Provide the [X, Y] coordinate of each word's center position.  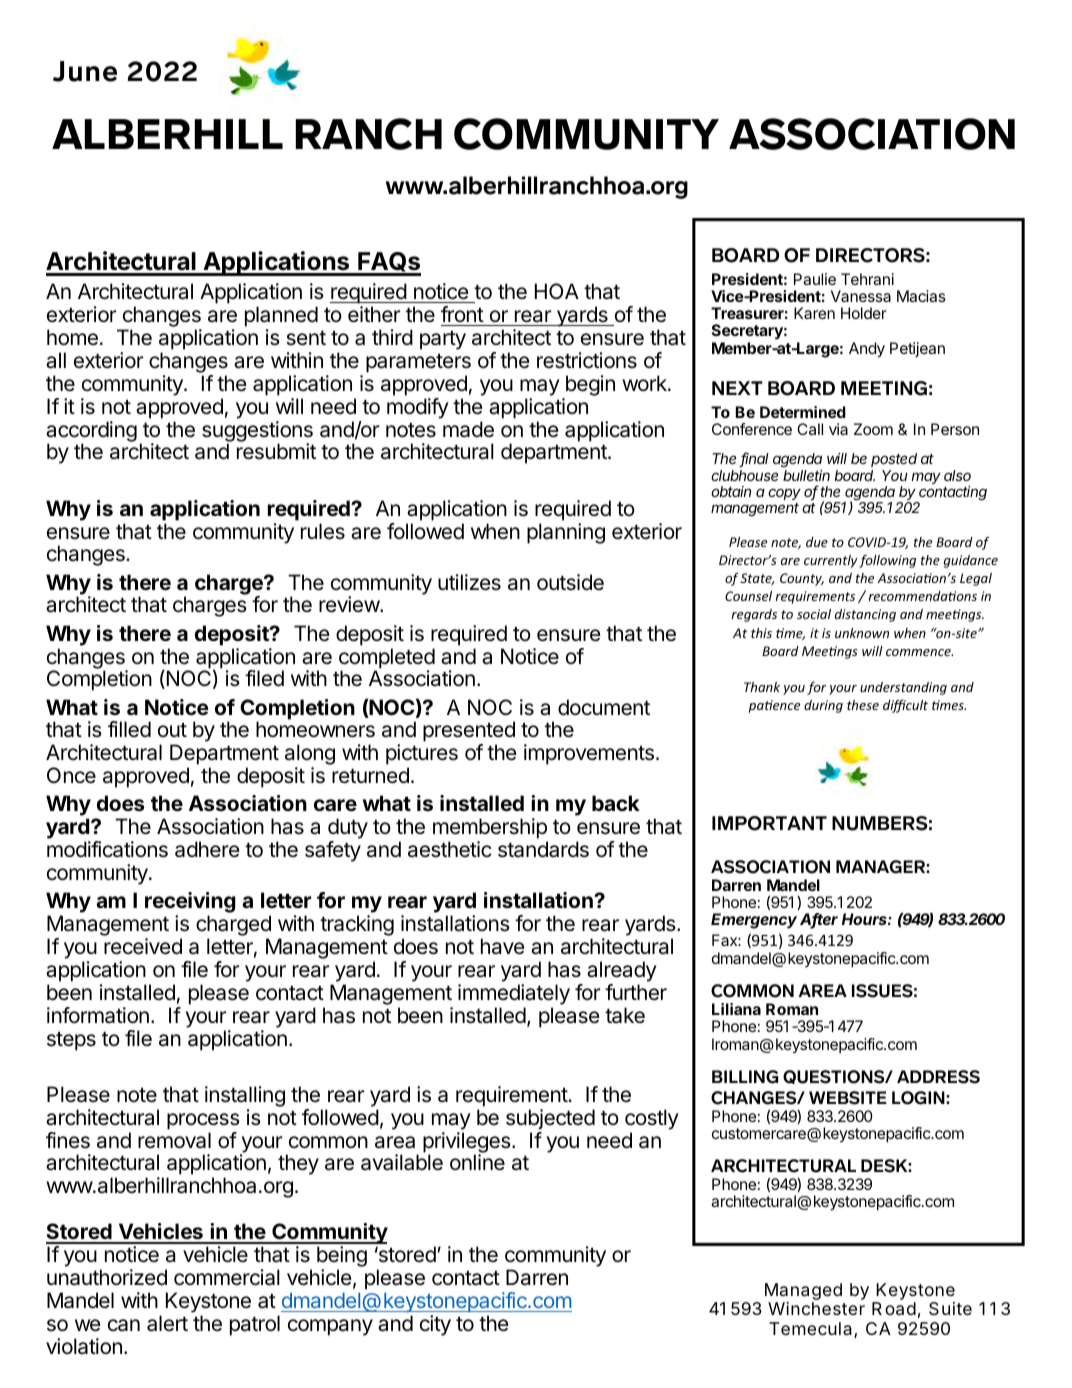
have [503, 946]
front [462, 314]
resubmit [276, 451]
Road [894, 1309]
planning [566, 533]
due [817, 542]
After [819, 921]
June [85, 71]
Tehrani [867, 279]
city [435, 1325]
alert [167, 1323]
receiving [190, 904]
